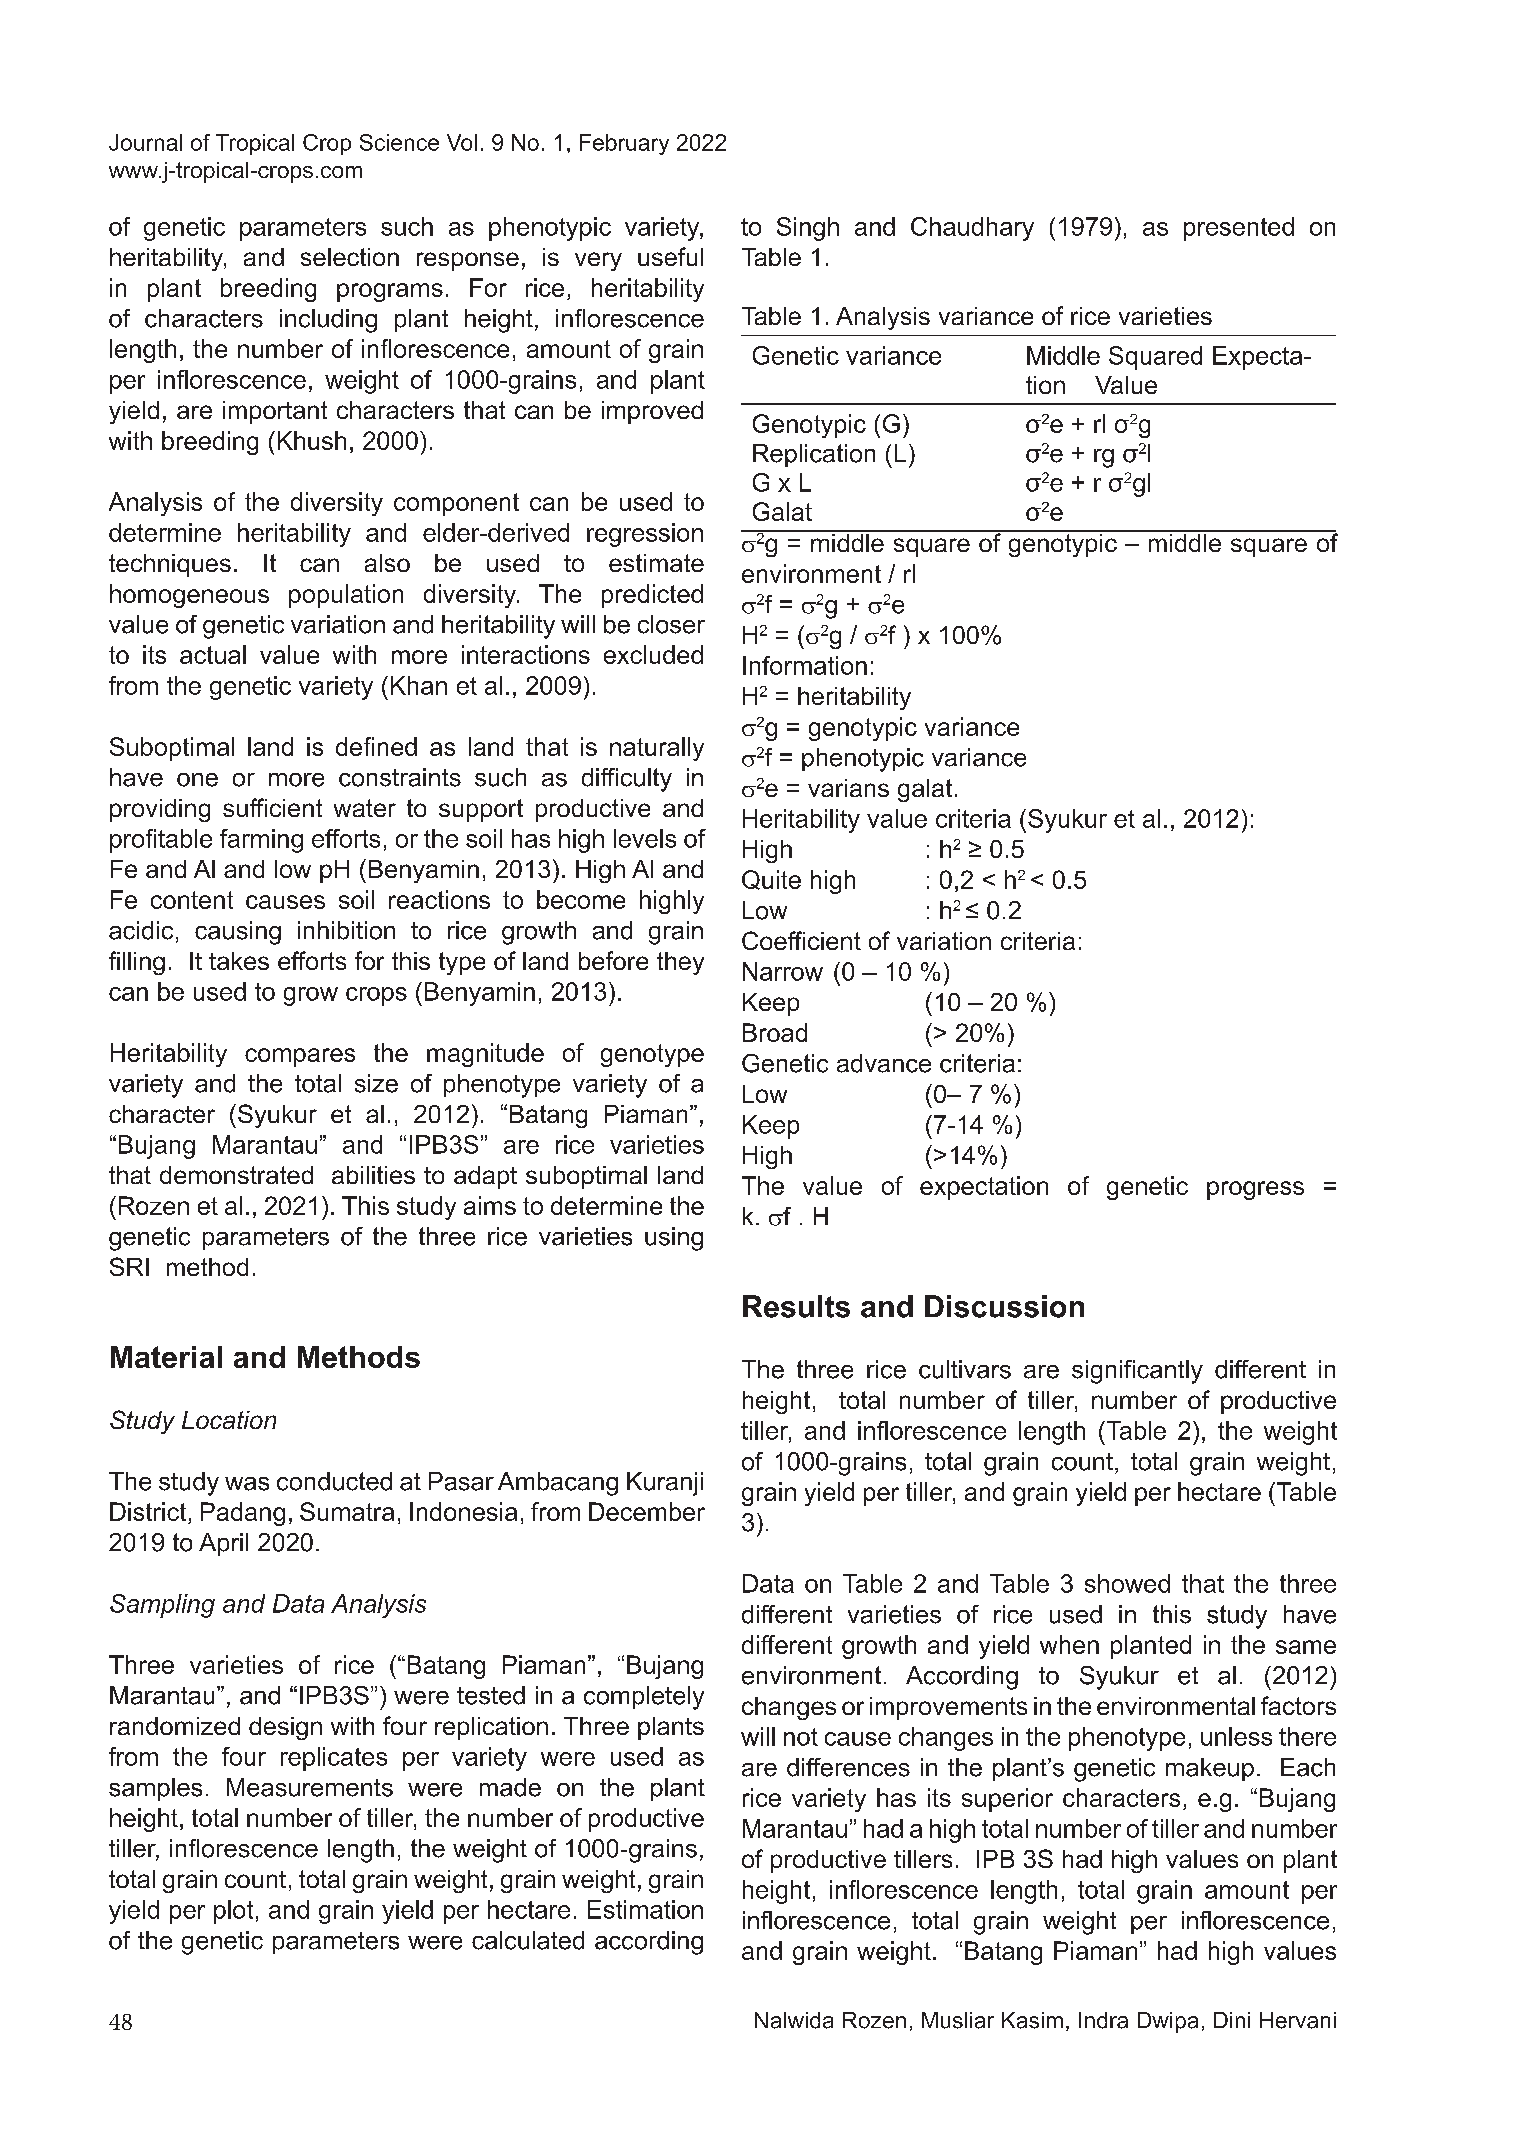 This screenshot has width=1518, height=2147. Describe the element at coordinates (1239, 229) in the screenshot. I see `presented` at that location.
